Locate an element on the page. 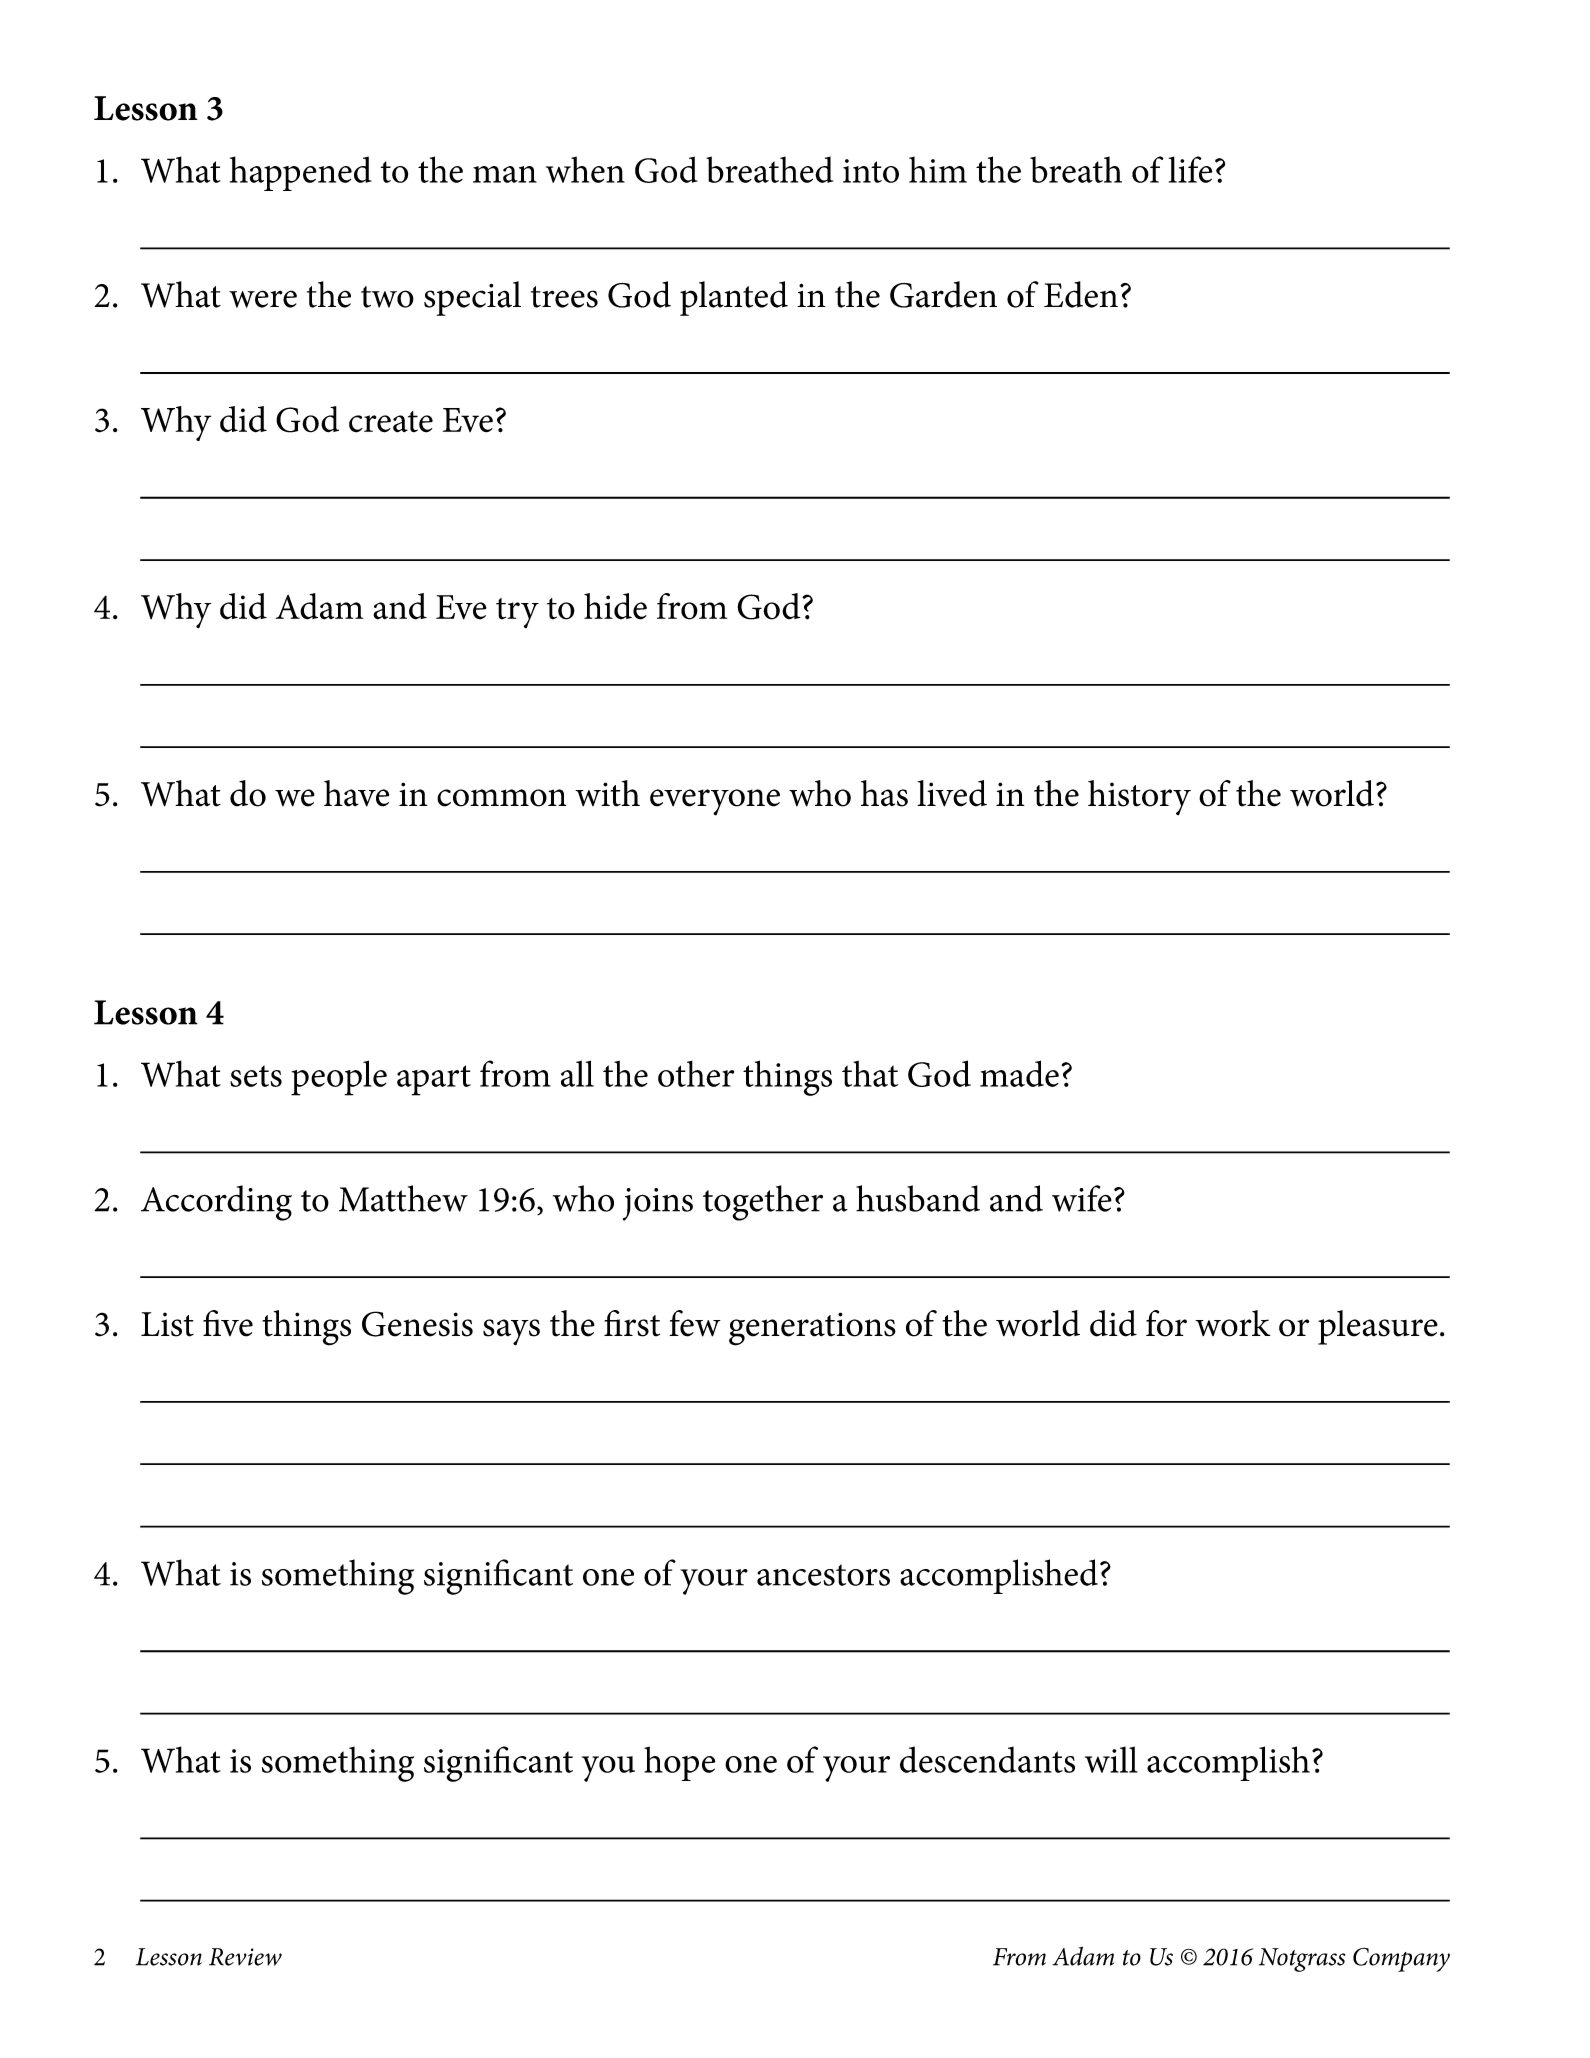  history is located at coordinates (1139, 797).
